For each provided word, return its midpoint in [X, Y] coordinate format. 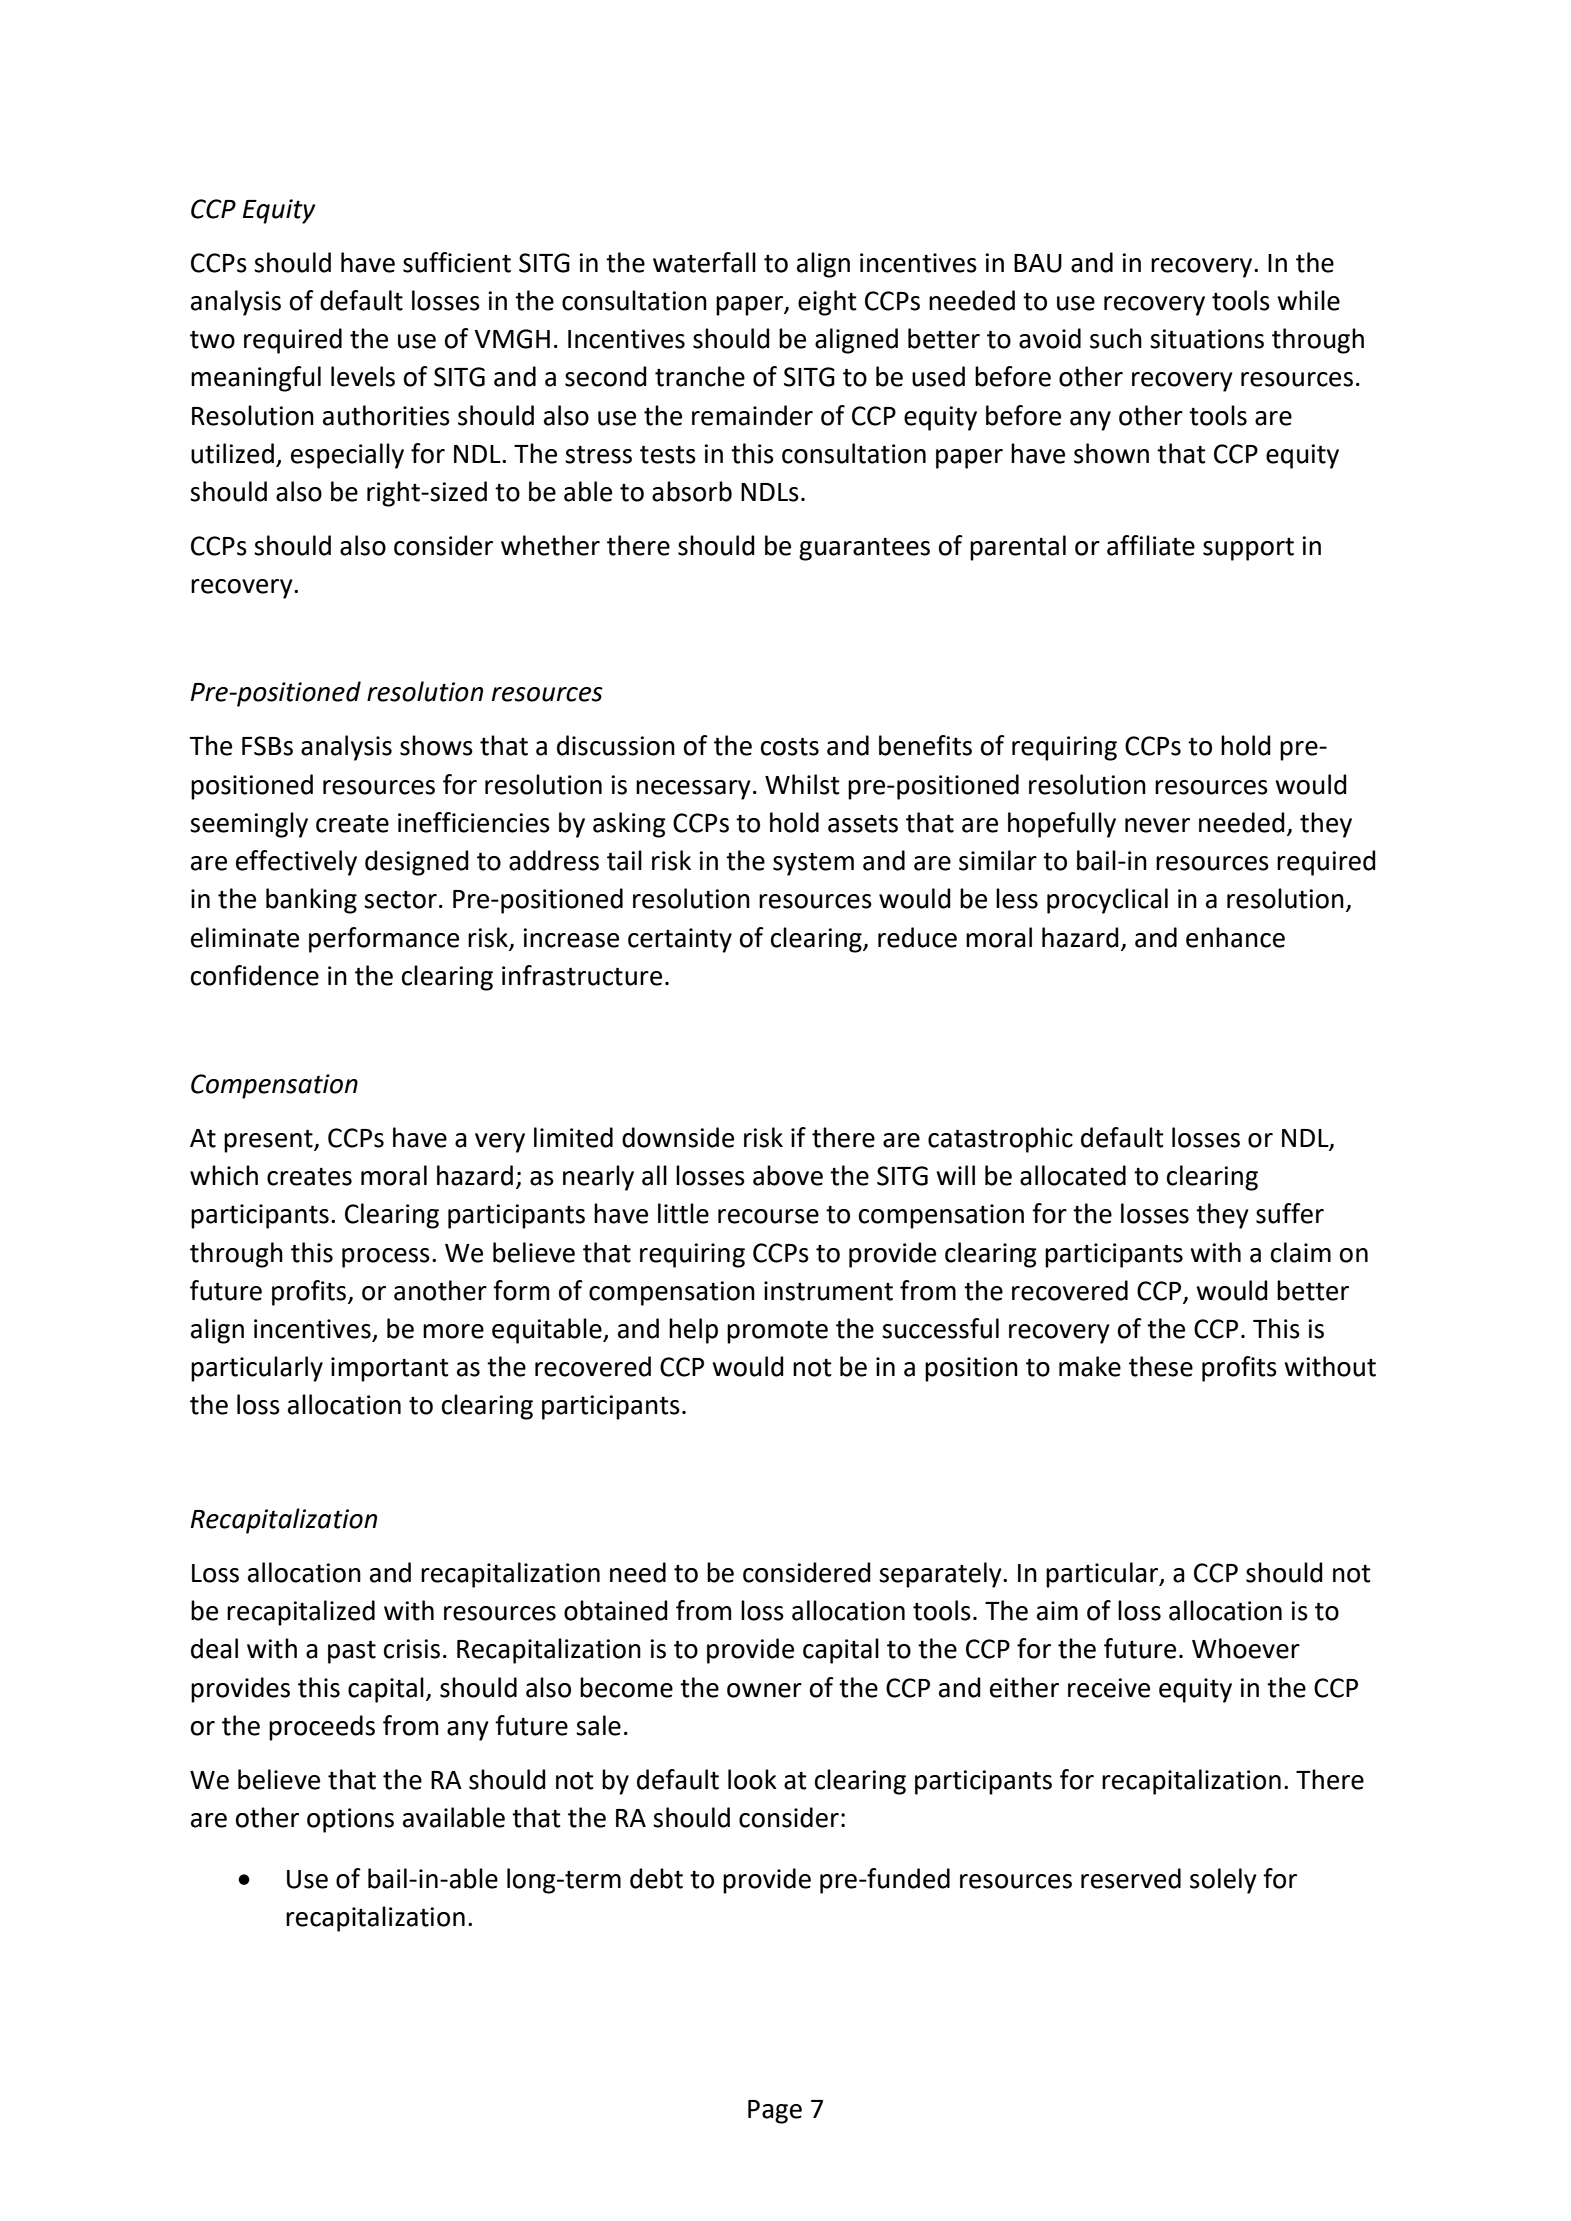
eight [827, 303]
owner [764, 1690]
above [788, 1175]
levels [363, 376]
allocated [1073, 1175]
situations [1207, 339]
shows [436, 745]
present [269, 1141]
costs [790, 746]
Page [775, 2112]
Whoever [1246, 1648]
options [350, 1820]
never [1157, 825]
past [352, 1652]
